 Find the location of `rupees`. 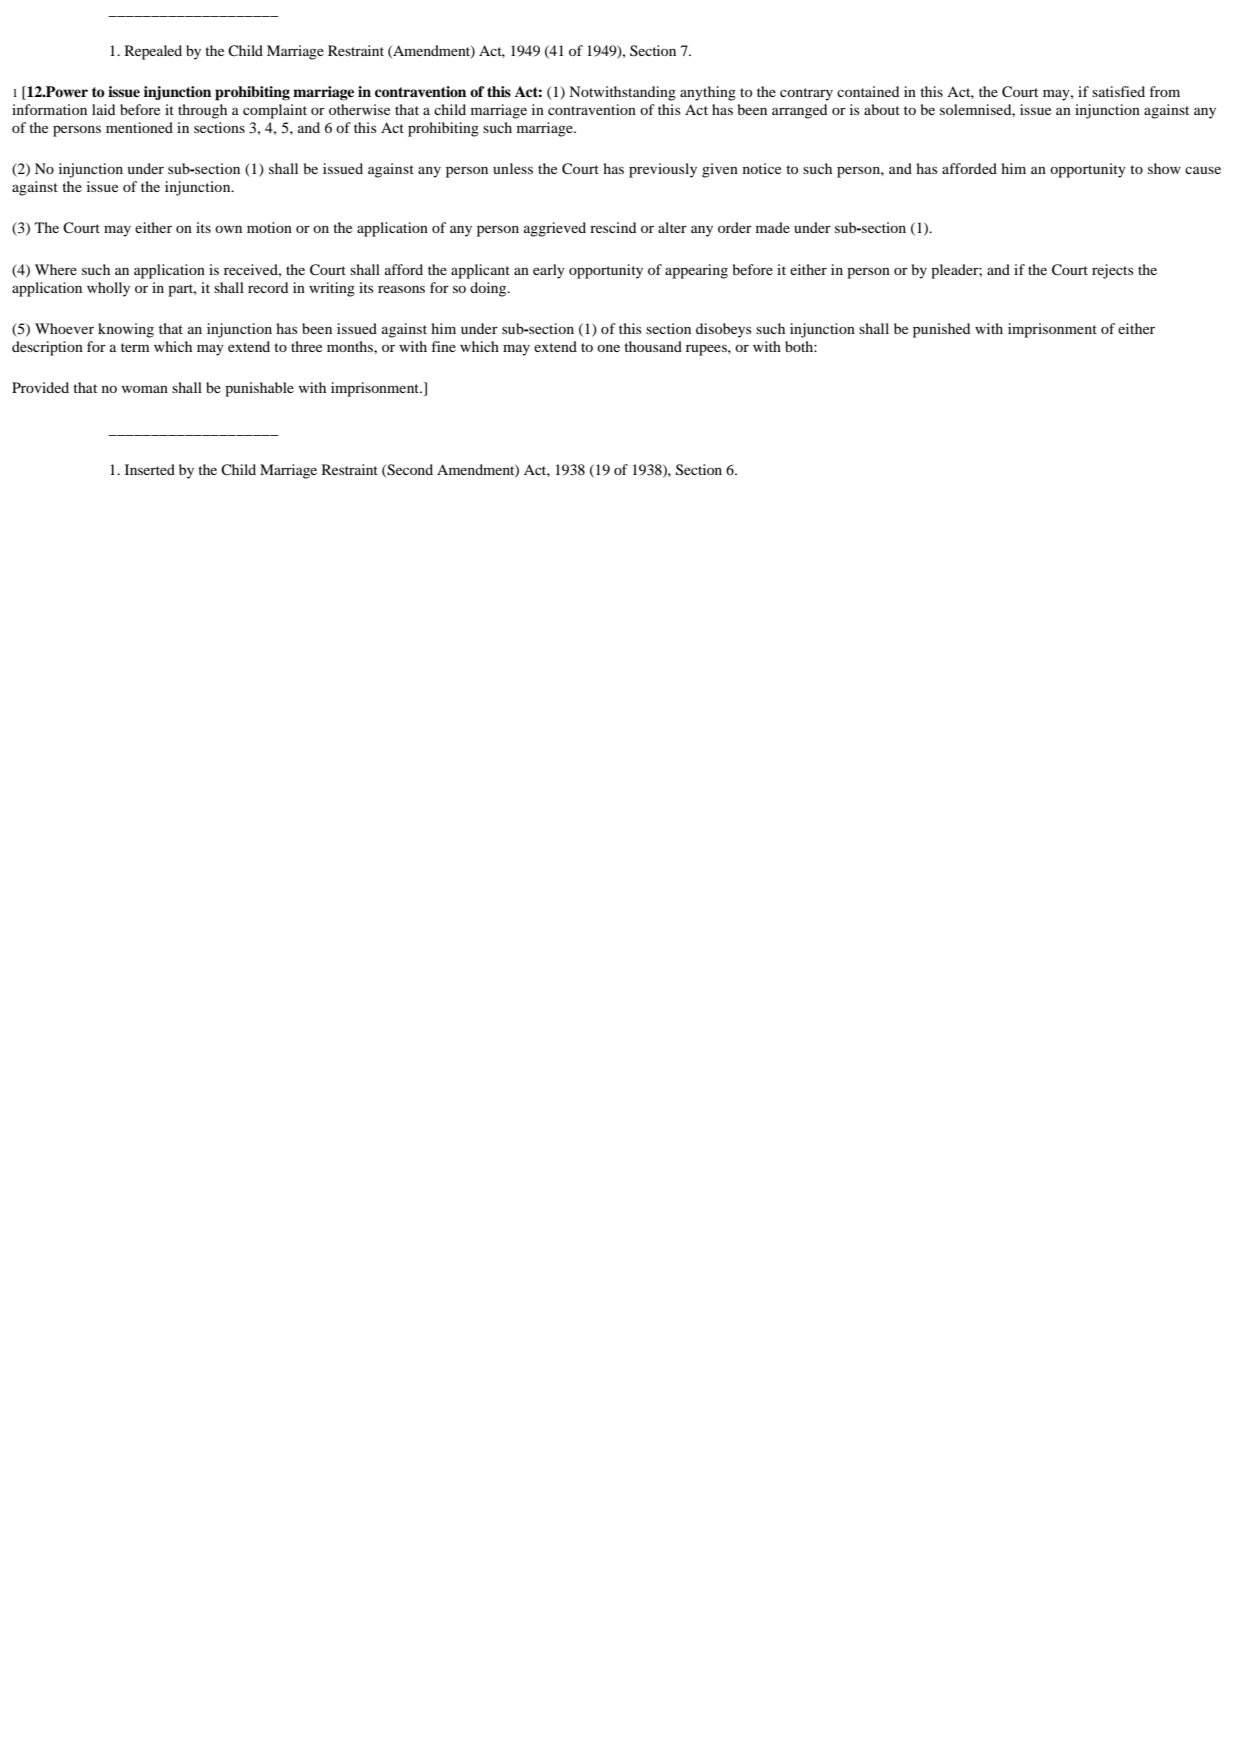

rupees is located at coordinates (707, 350).
